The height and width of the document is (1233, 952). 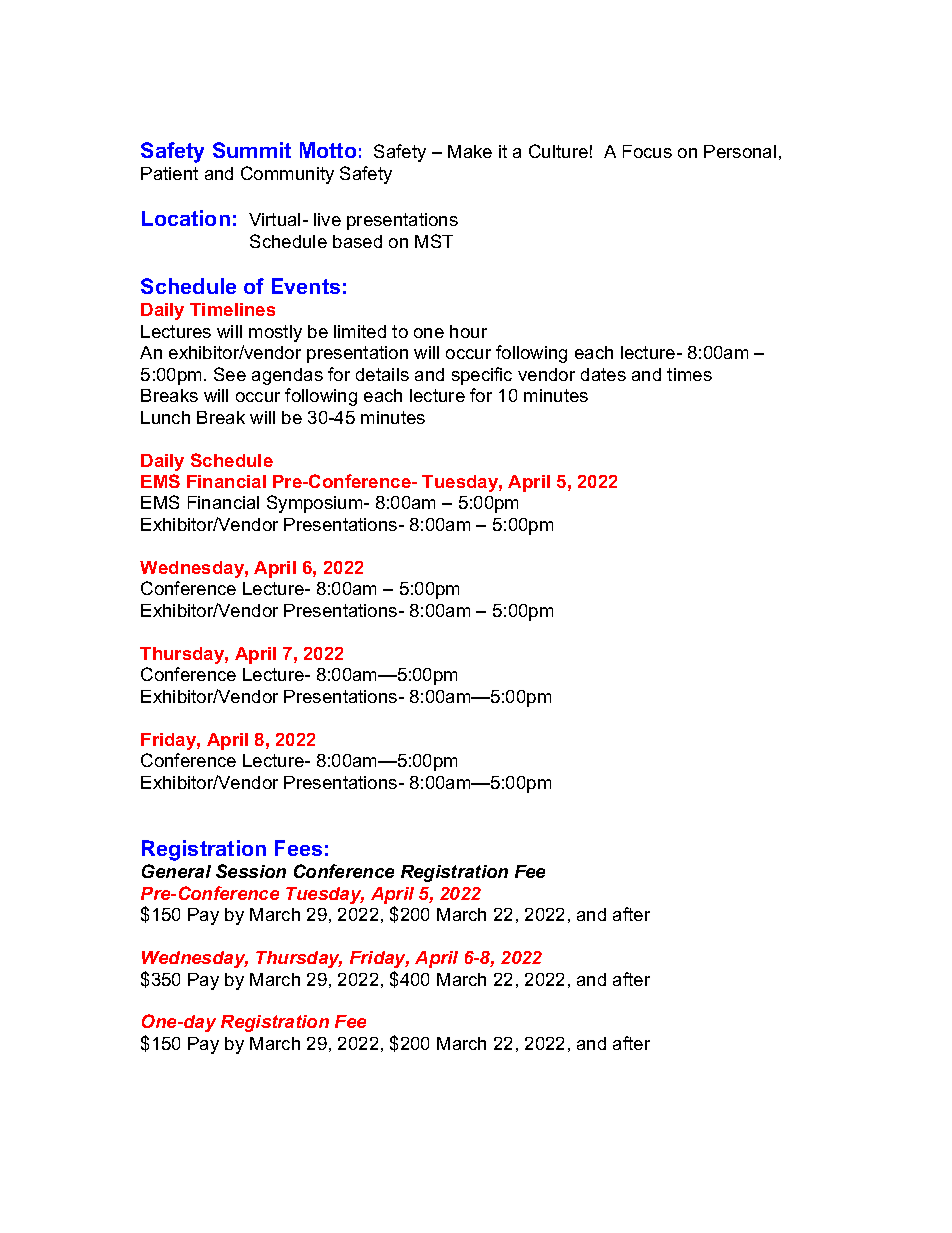 I want to click on General, so click(x=176, y=871).
